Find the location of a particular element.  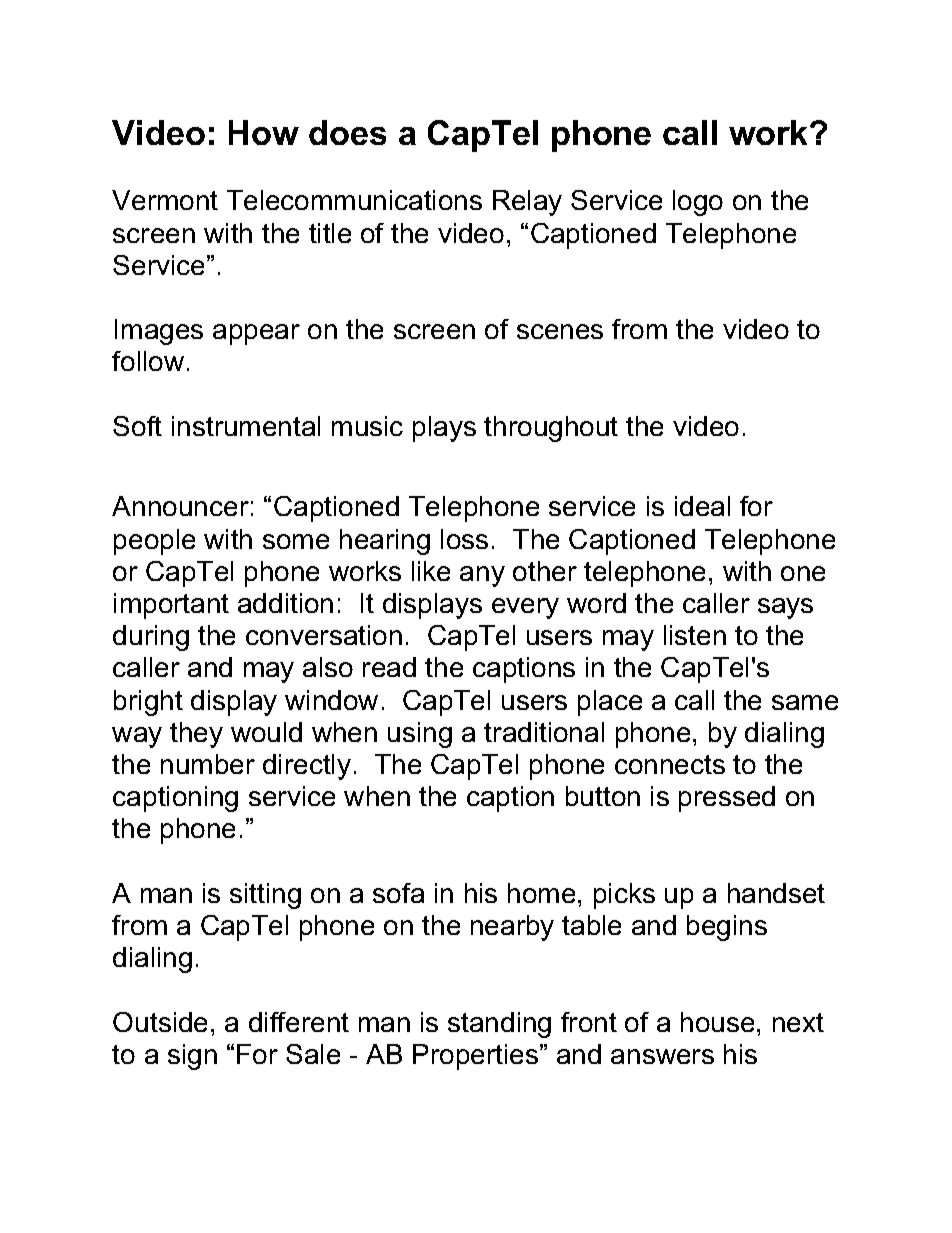

throughout is located at coordinates (551, 429).
